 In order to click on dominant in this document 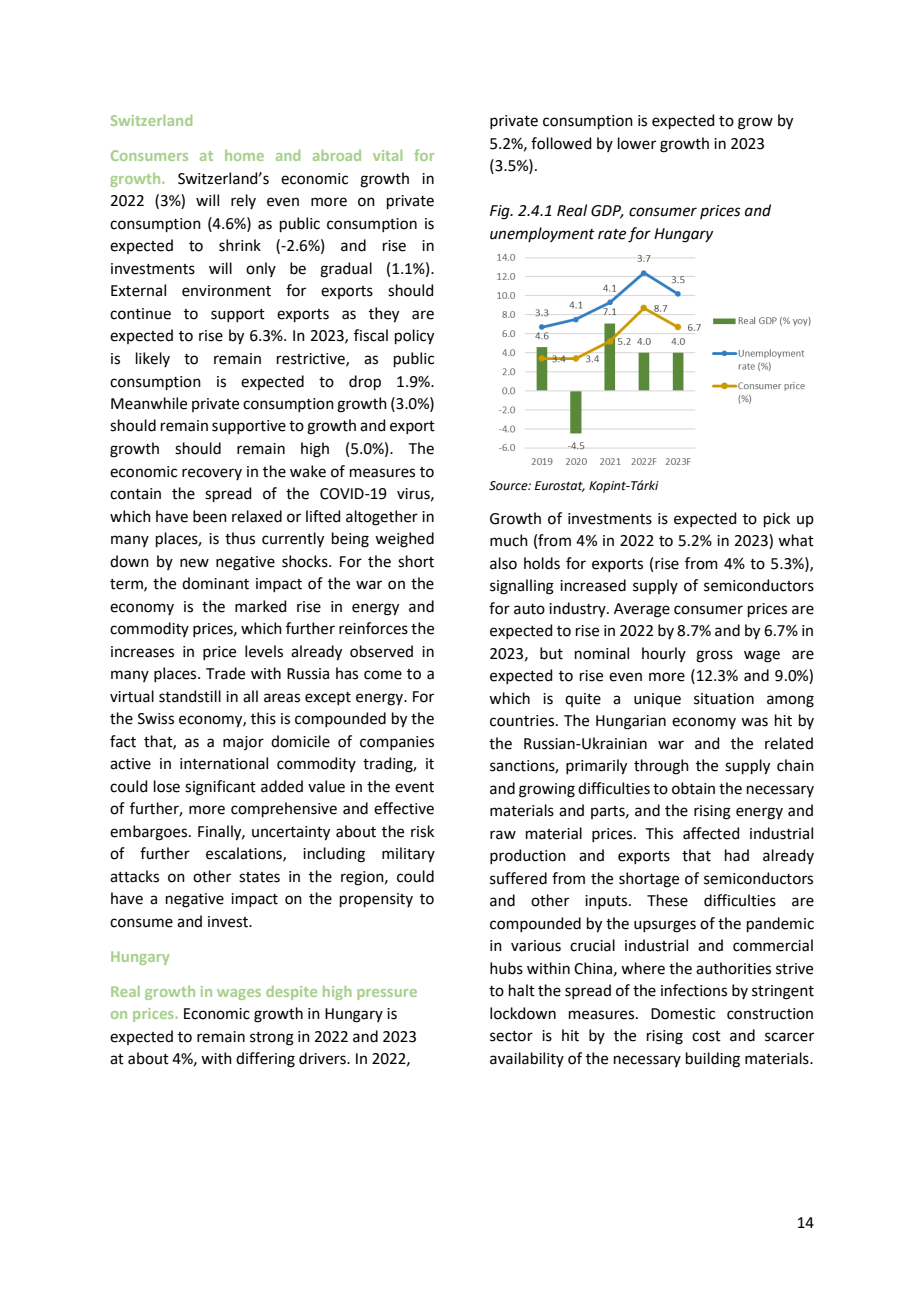, I will do `click(215, 583)`.
